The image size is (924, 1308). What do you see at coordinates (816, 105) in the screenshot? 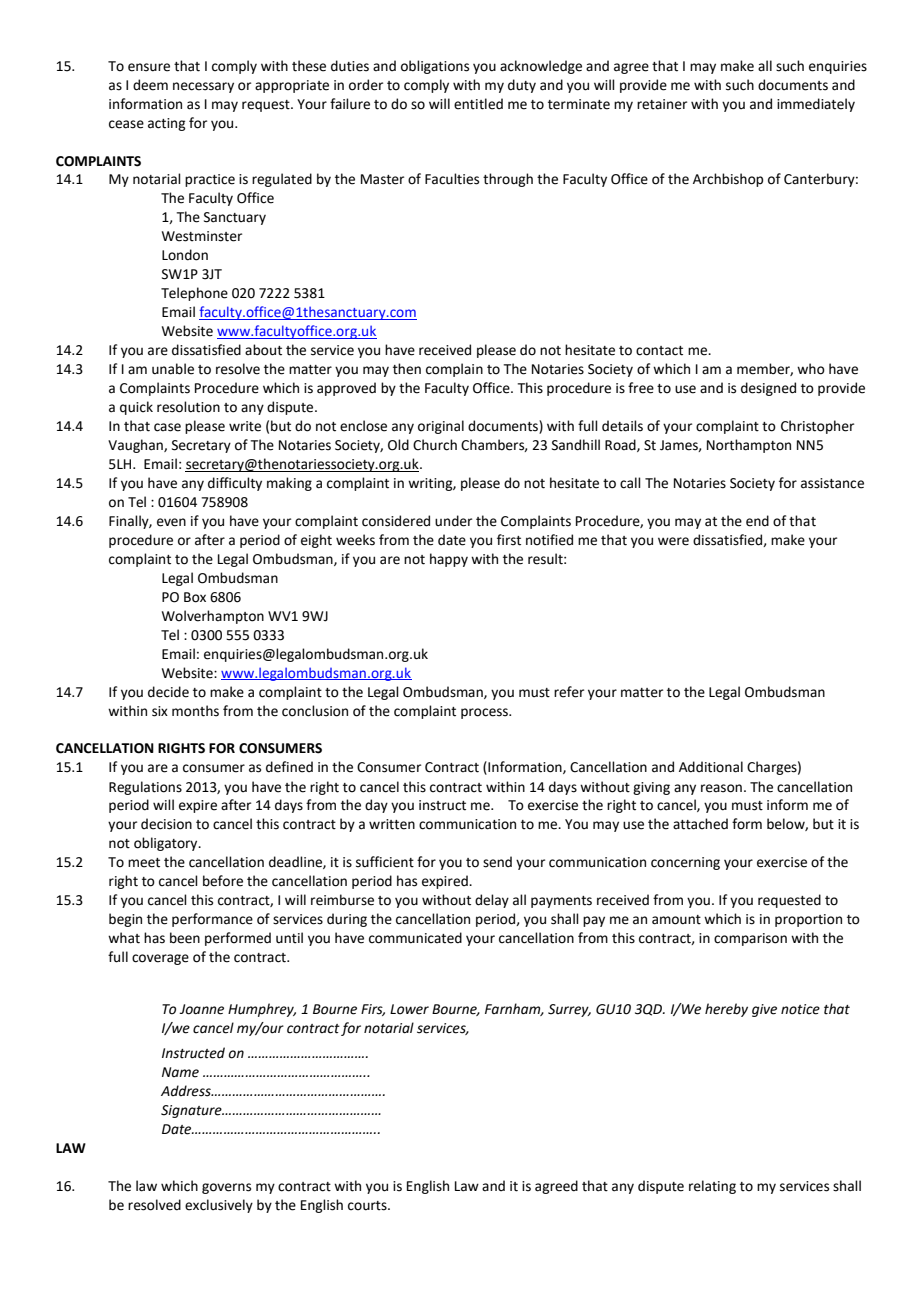
I see `immediately` at bounding box center [816, 105].
